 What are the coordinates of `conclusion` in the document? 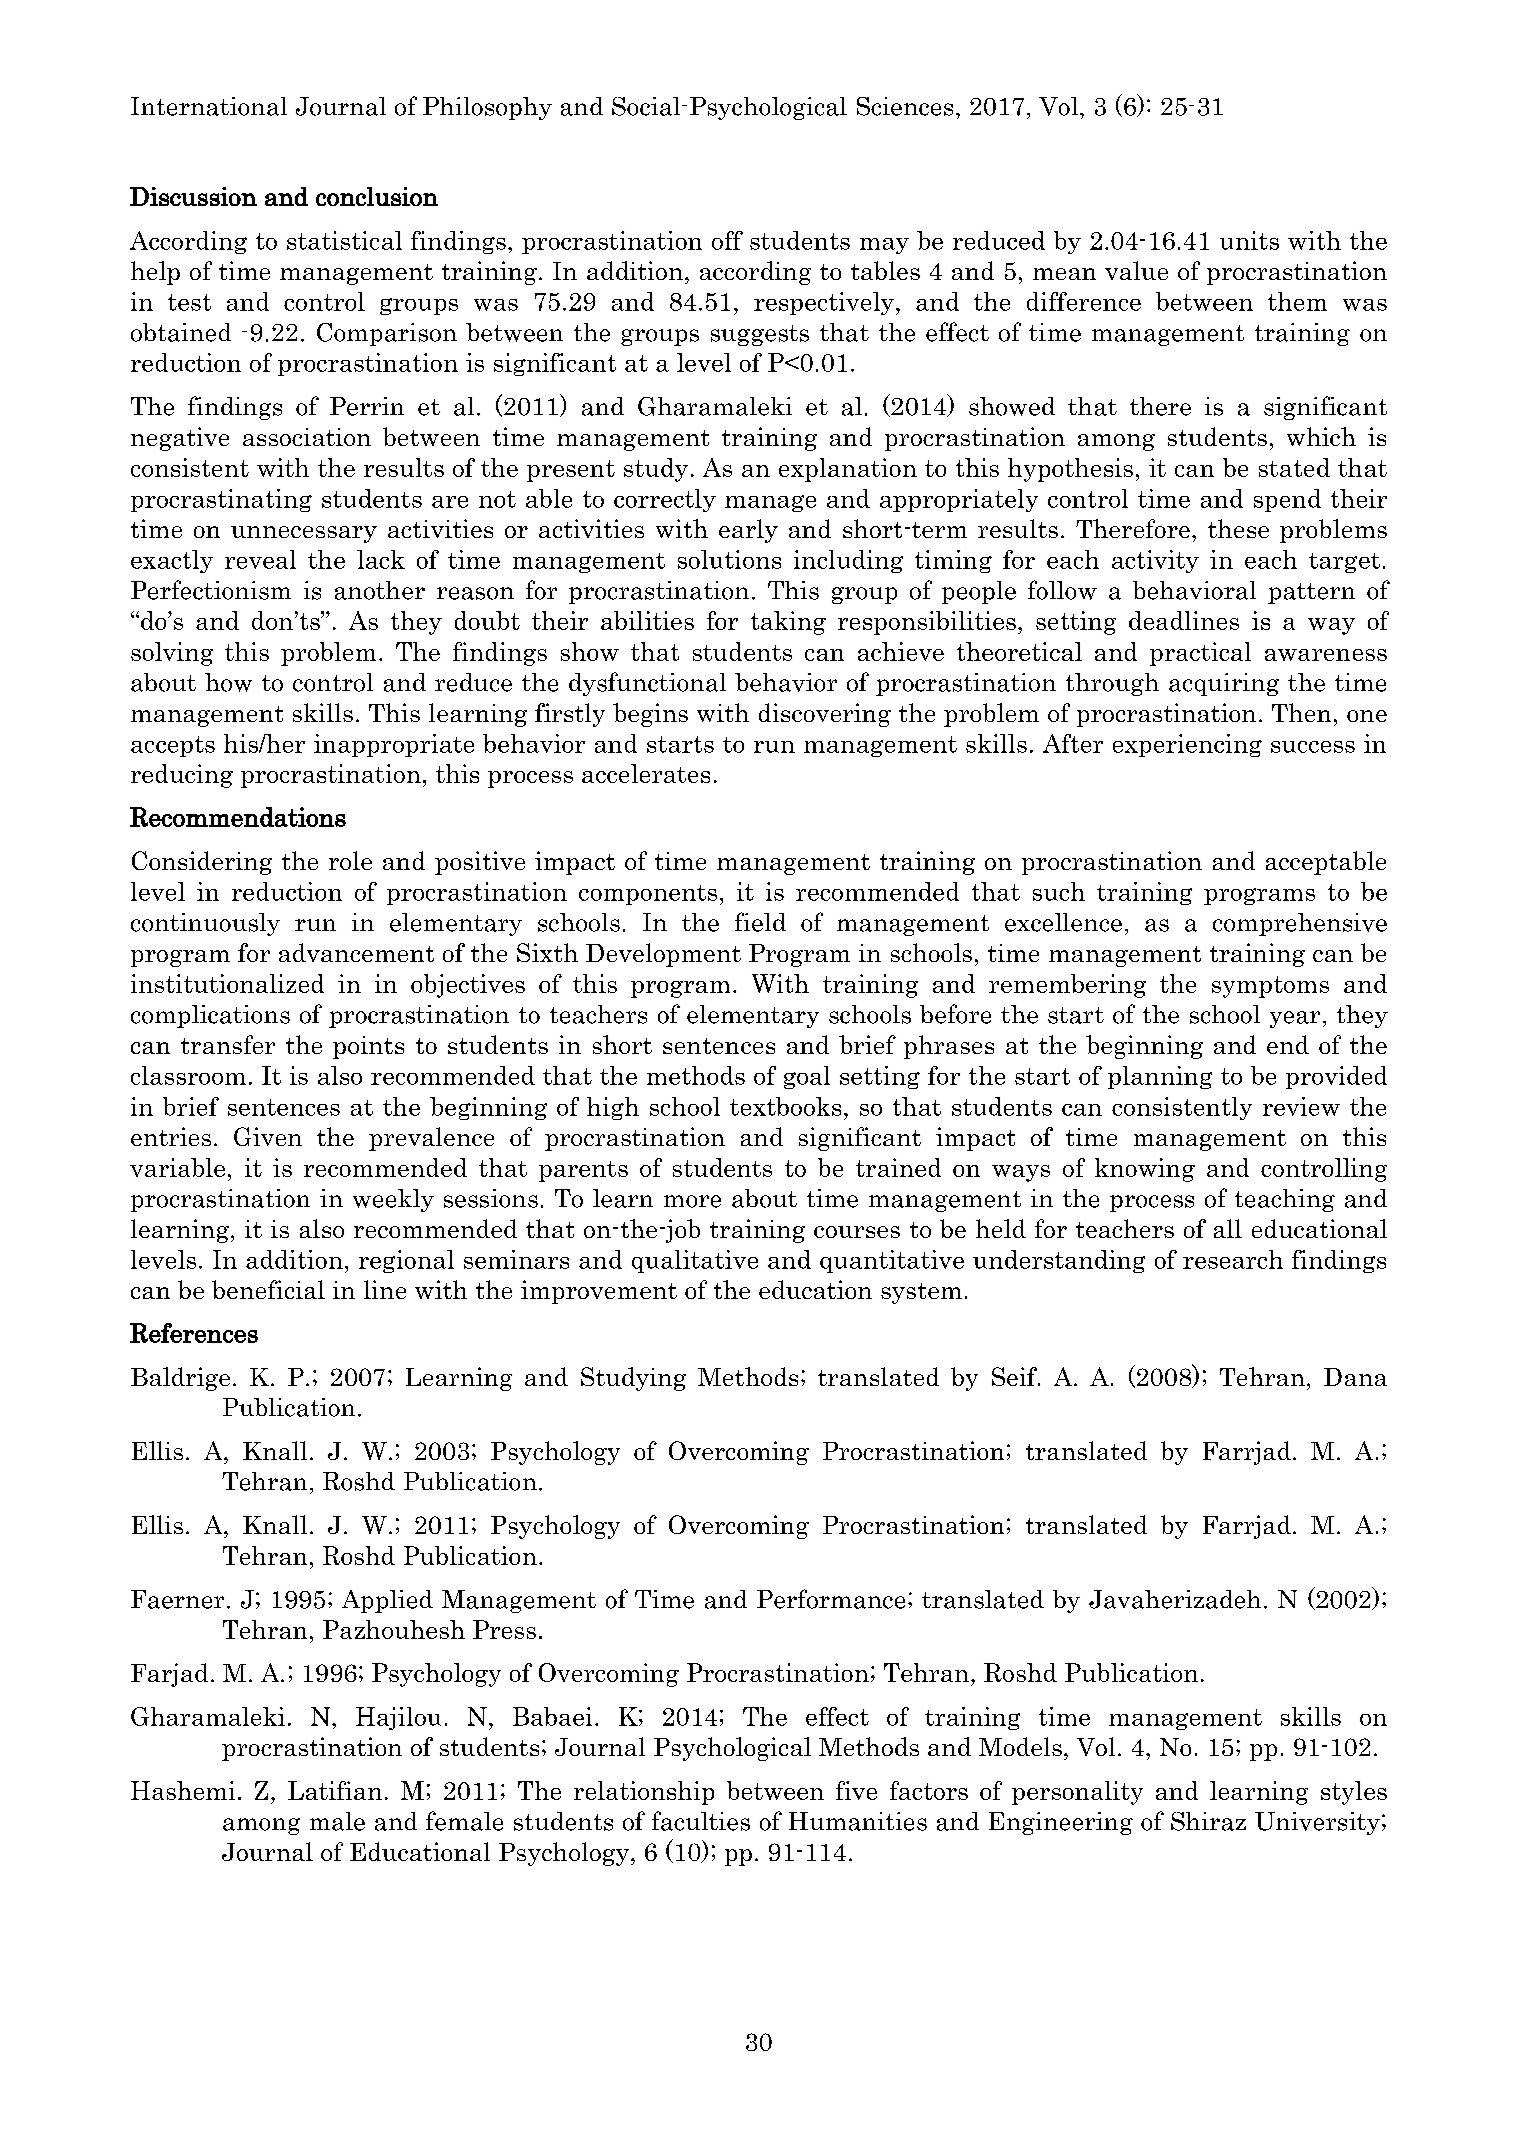 It's located at (377, 196).
